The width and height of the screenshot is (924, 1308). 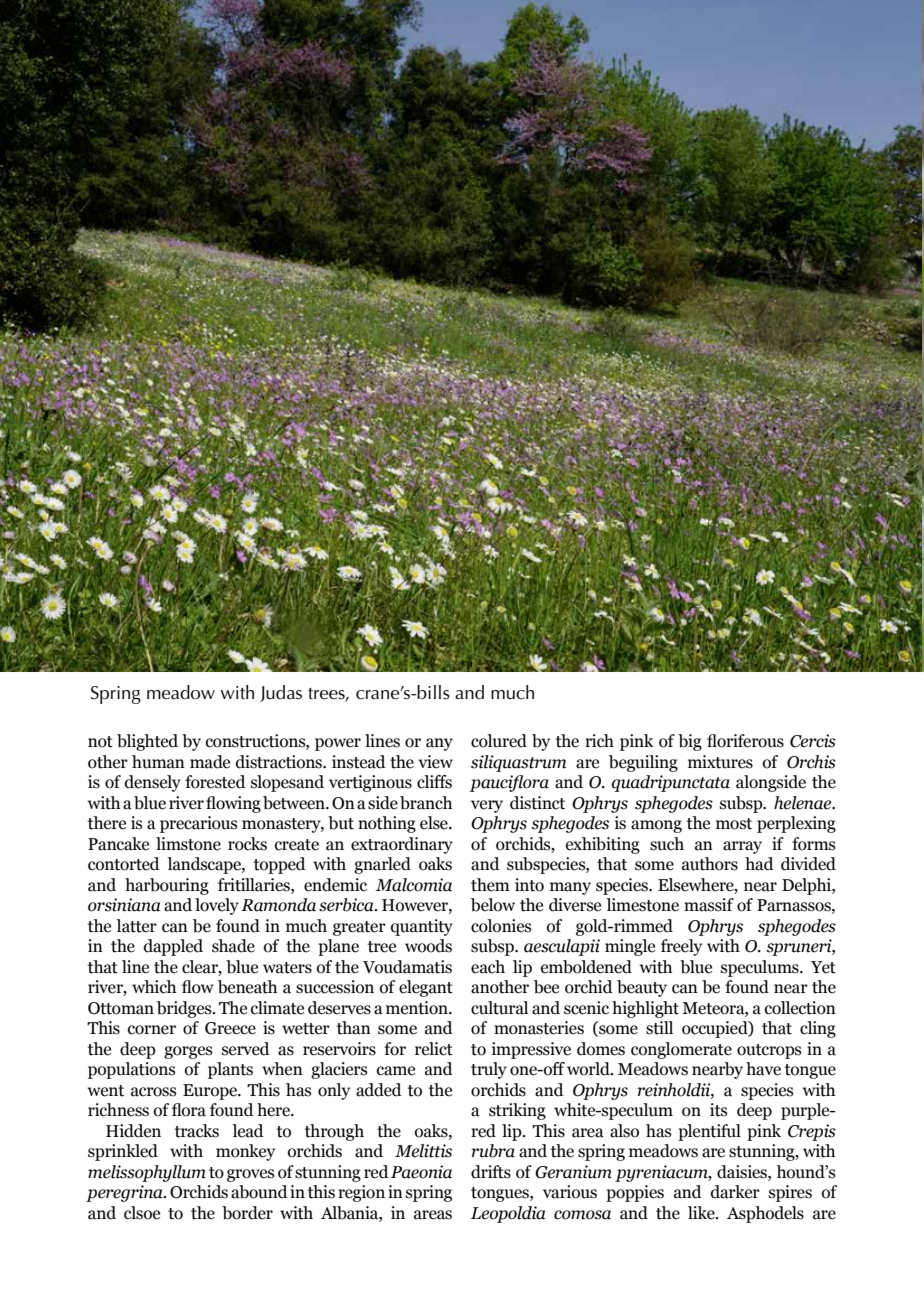 What do you see at coordinates (259, 1192) in the screenshot?
I see `abound` at bounding box center [259, 1192].
